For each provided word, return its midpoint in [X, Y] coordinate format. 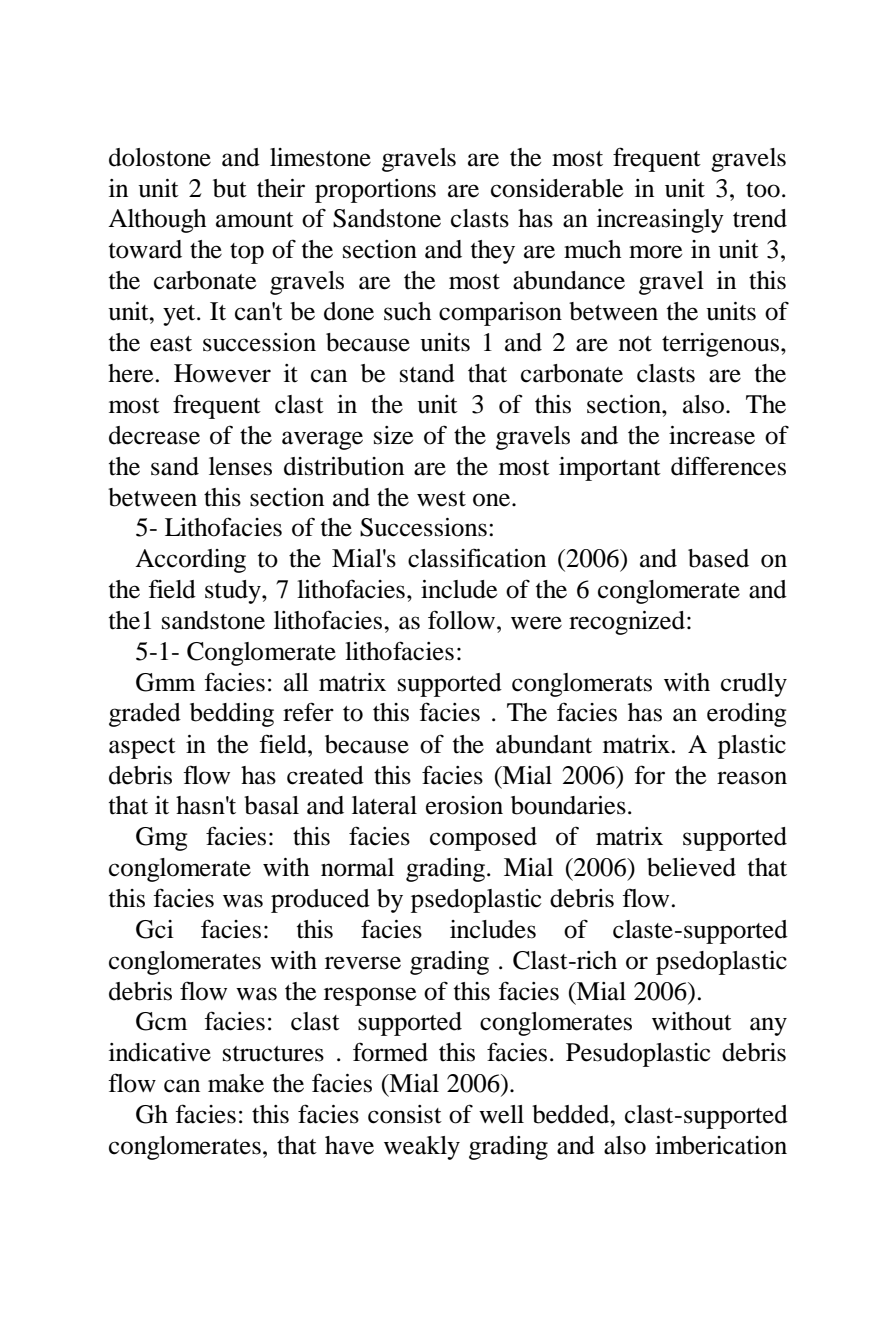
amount [255, 220]
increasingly [660, 221]
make [236, 1083]
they [493, 252]
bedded [572, 1114]
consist [405, 1114]
